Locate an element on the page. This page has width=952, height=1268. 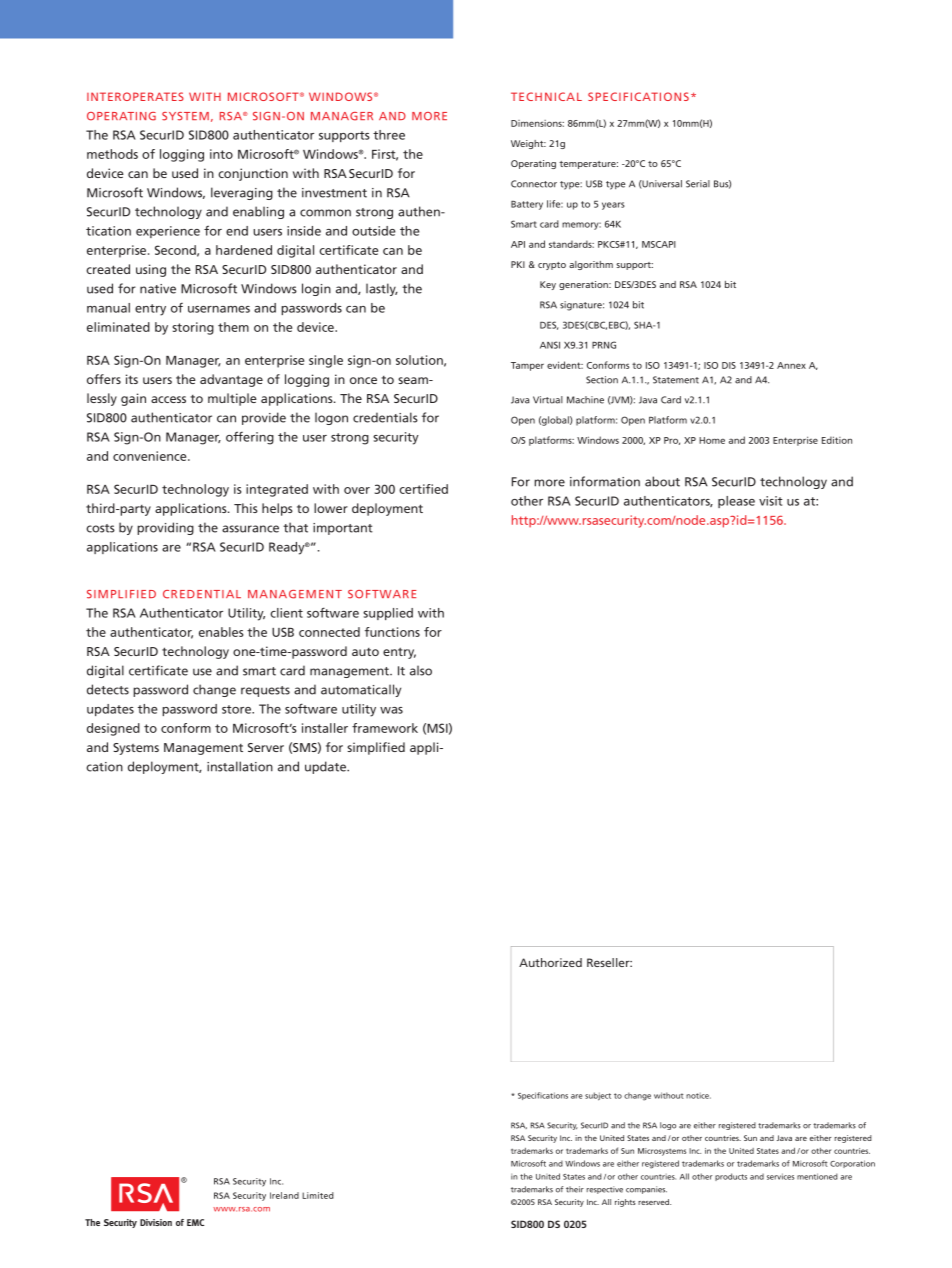
Serial is located at coordinates (698, 184).
